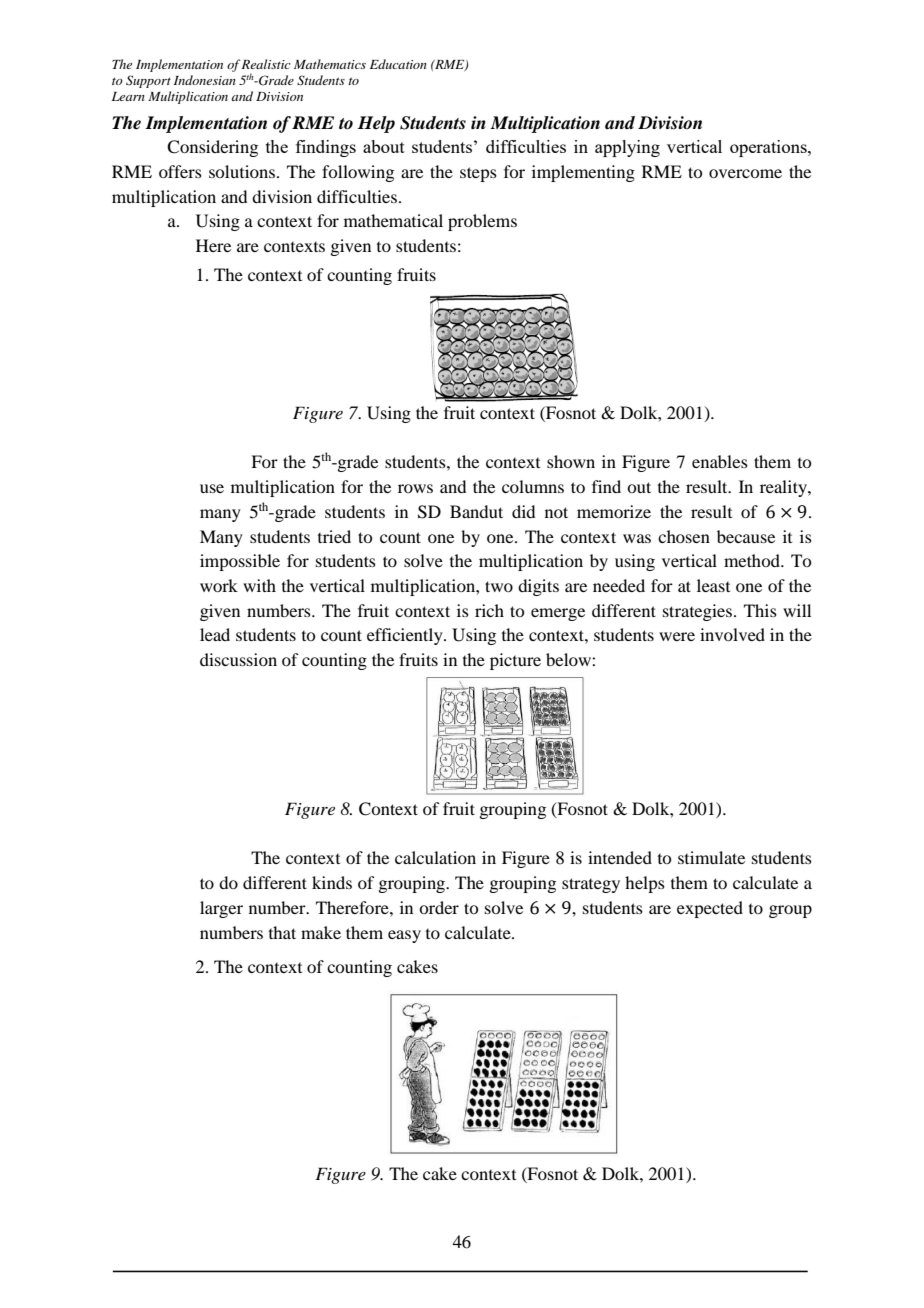 This image has width=924, height=1308. What do you see at coordinates (769, 148) in the image?
I see `operations` at bounding box center [769, 148].
